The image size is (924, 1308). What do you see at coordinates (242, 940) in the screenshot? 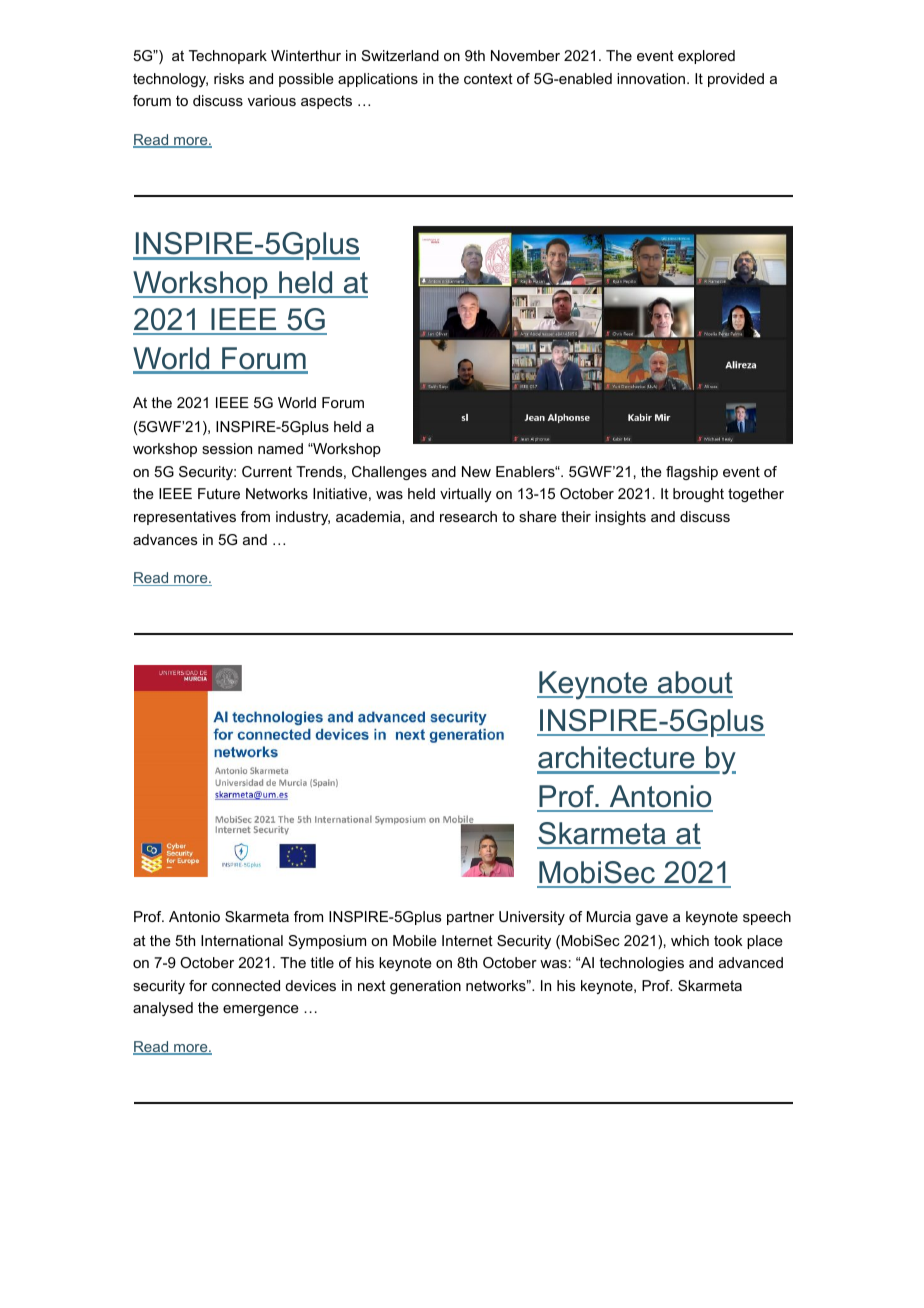
I see `International` at bounding box center [242, 940].
